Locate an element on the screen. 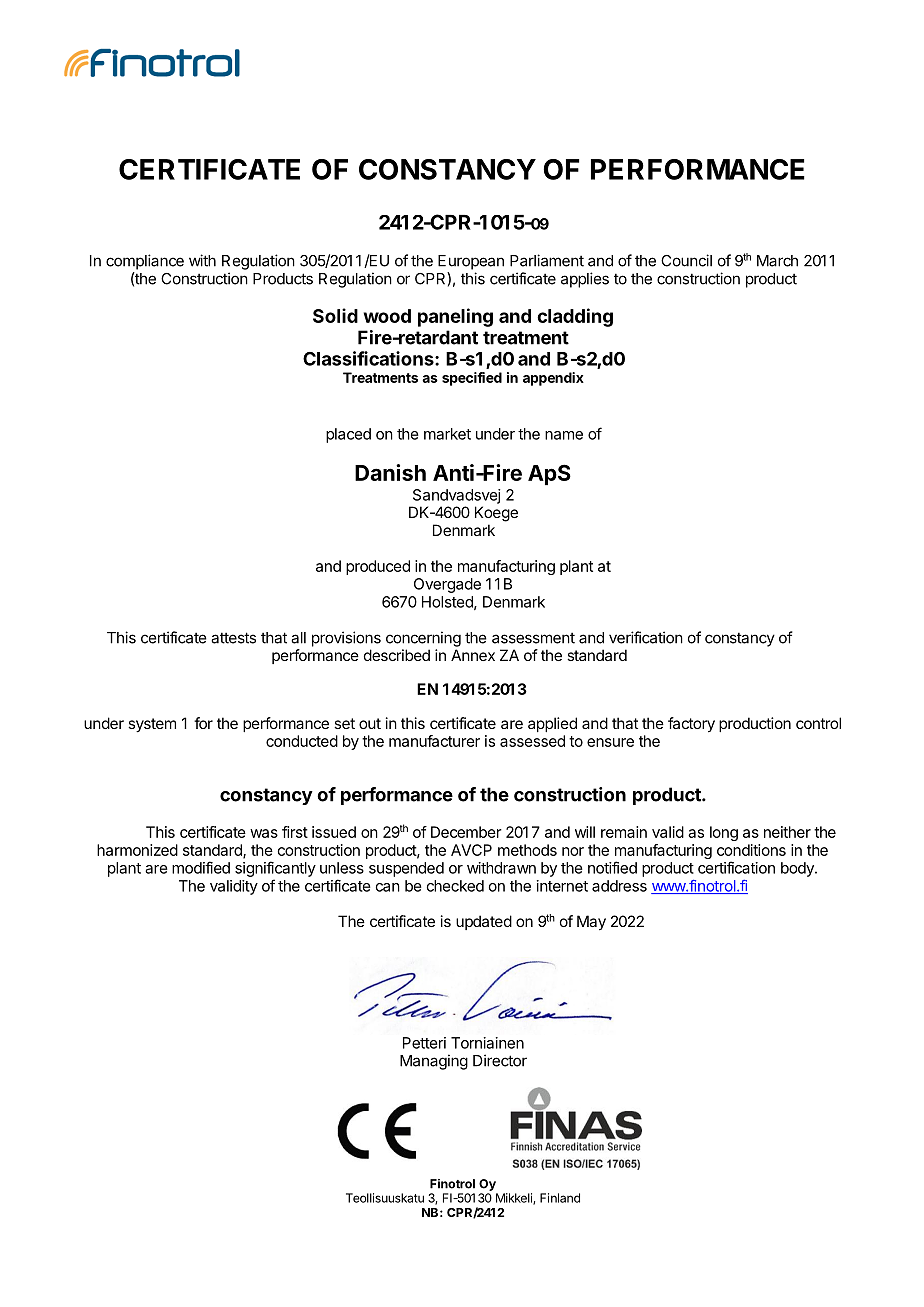 The image size is (924, 1307). modified is located at coordinates (201, 867).
